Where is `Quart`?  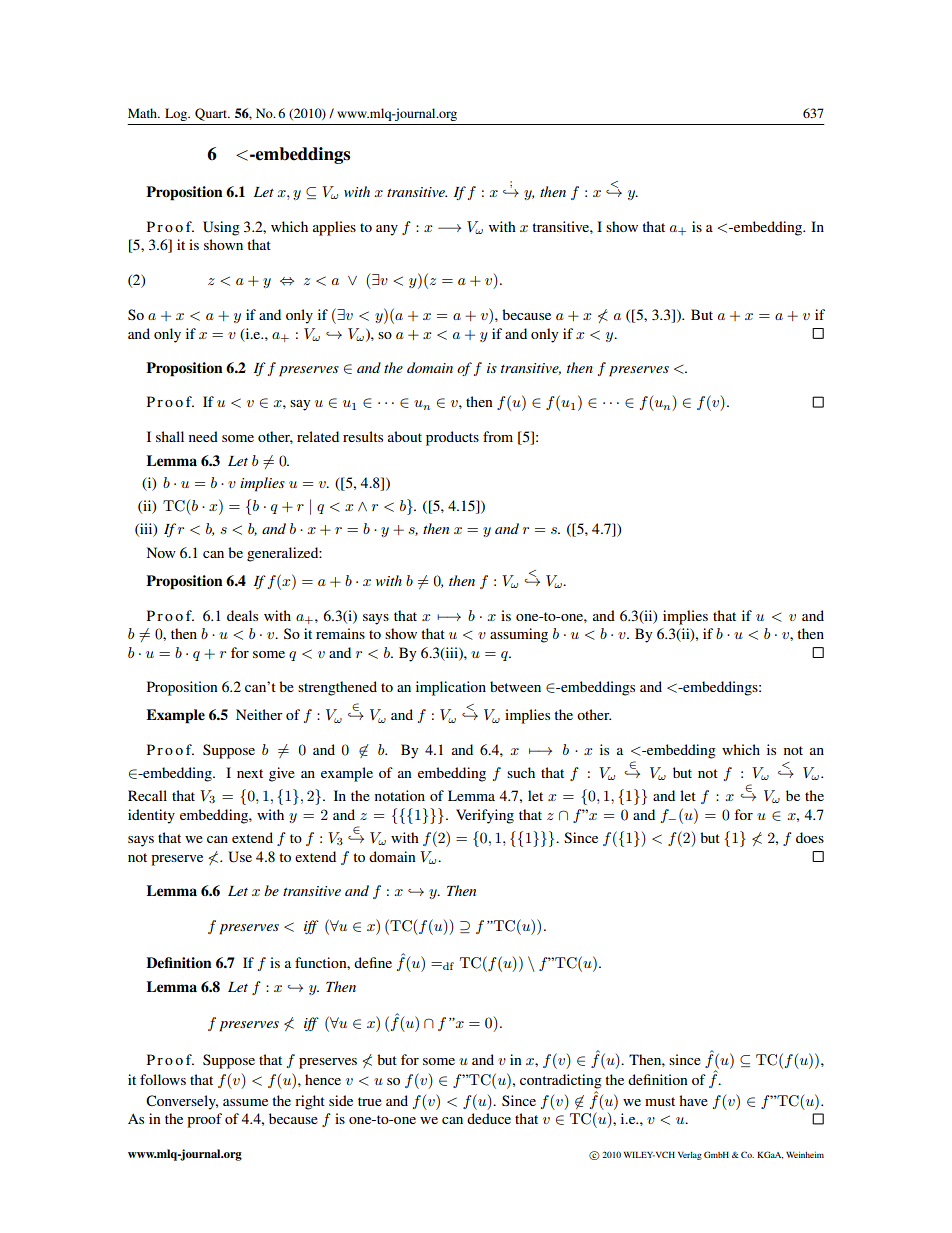 Quart is located at coordinates (212, 114).
